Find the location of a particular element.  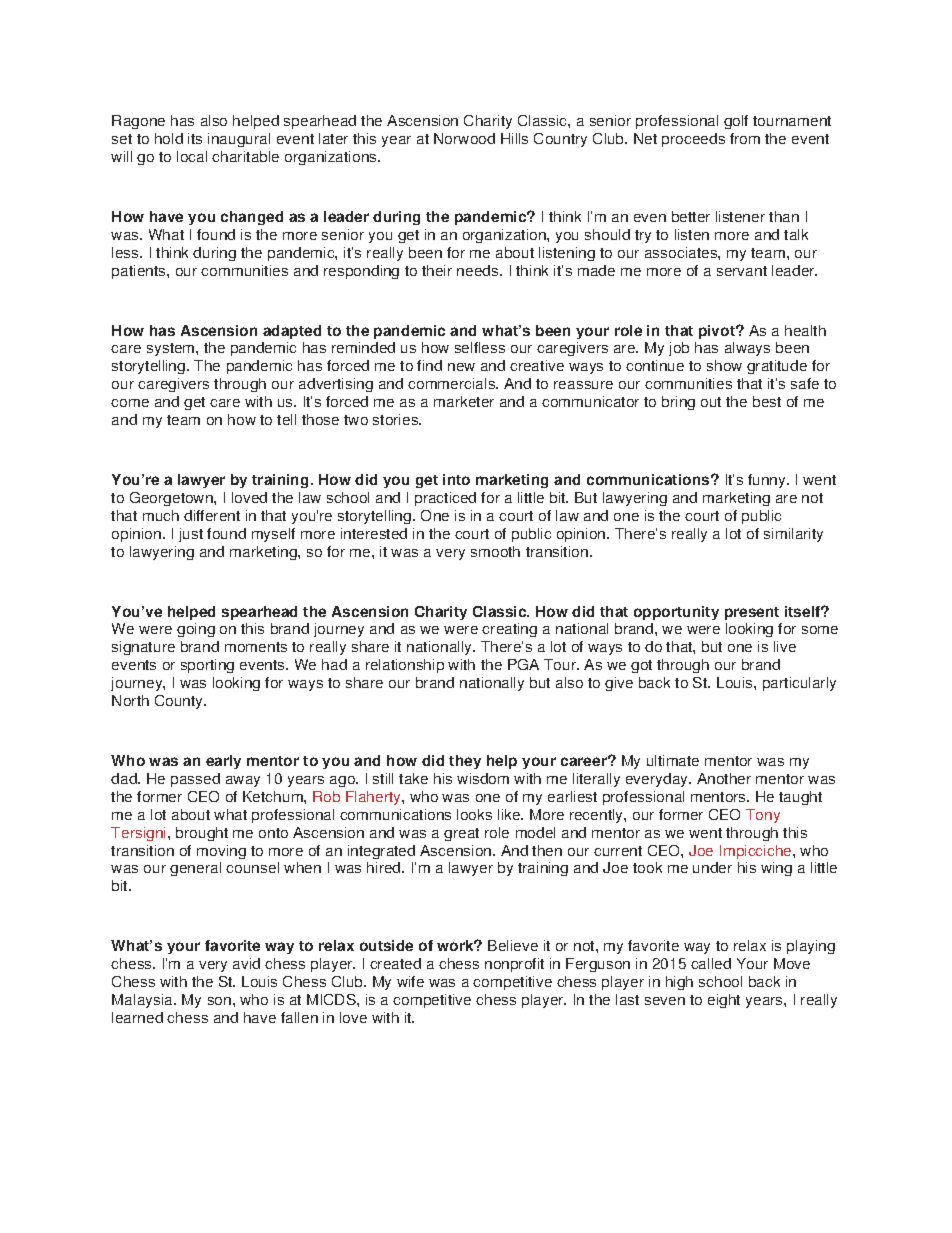

avid is located at coordinates (246, 963).
